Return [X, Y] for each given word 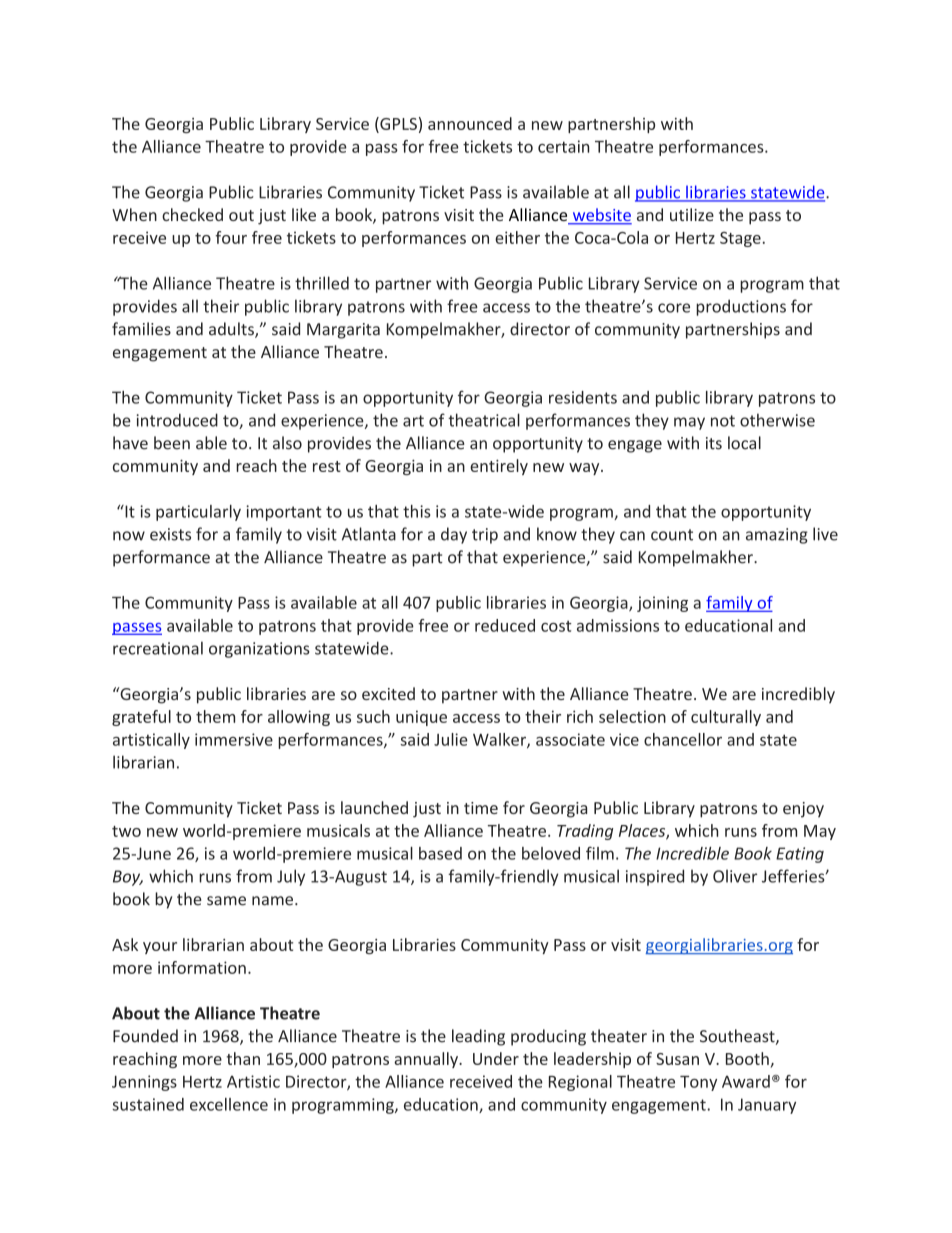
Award [746, 1081]
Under [496, 1058]
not [723, 421]
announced [470, 123]
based [440, 853]
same [226, 901]
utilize [692, 214]
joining [662, 604]
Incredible [692, 853]
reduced [505, 625]
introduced [177, 420]
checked [192, 214]
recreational [158, 648]
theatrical [484, 420]
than [243, 1058]
